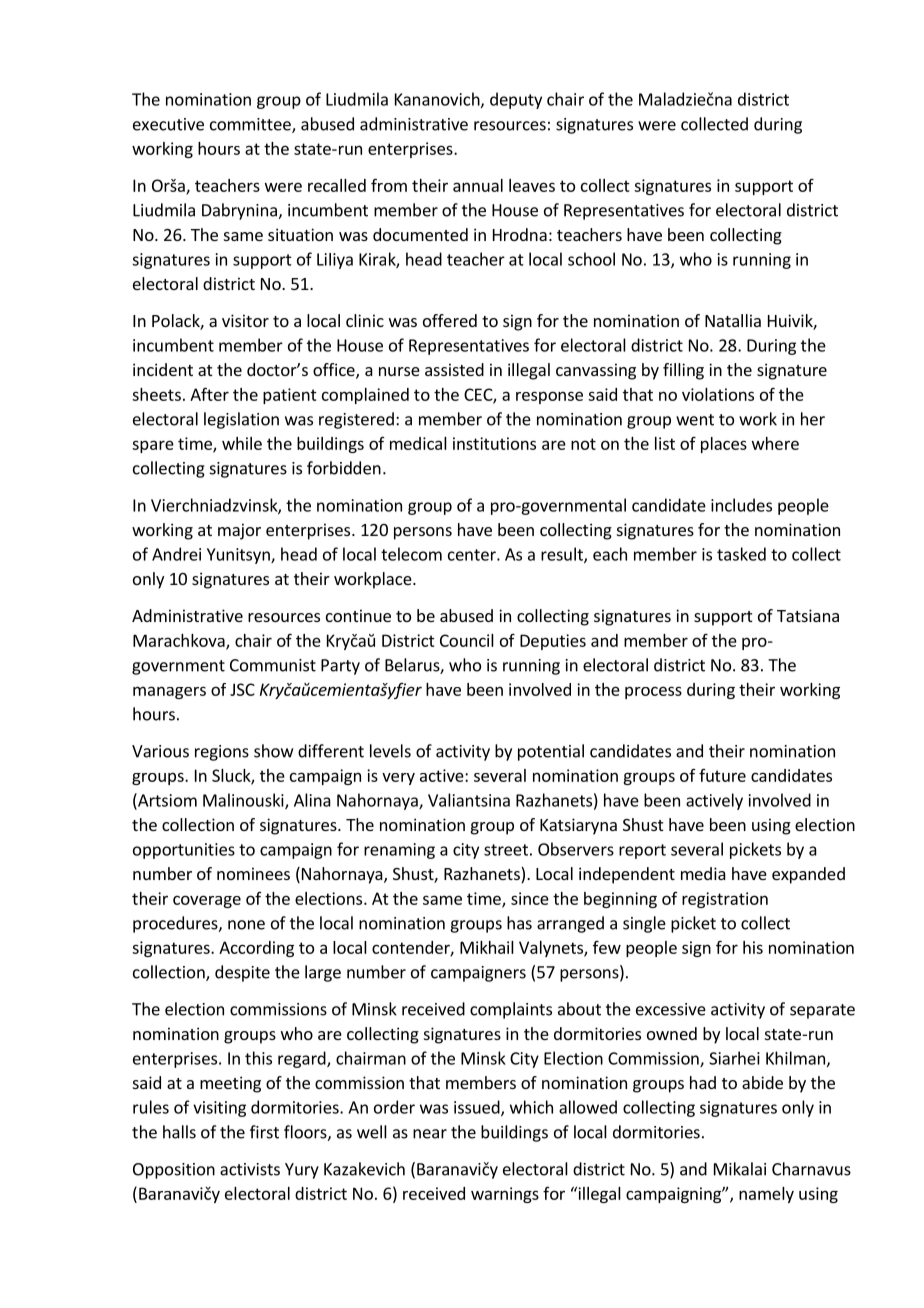 This screenshot has height=1308, width=924. I want to click on opportunities, so click(184, 851).
